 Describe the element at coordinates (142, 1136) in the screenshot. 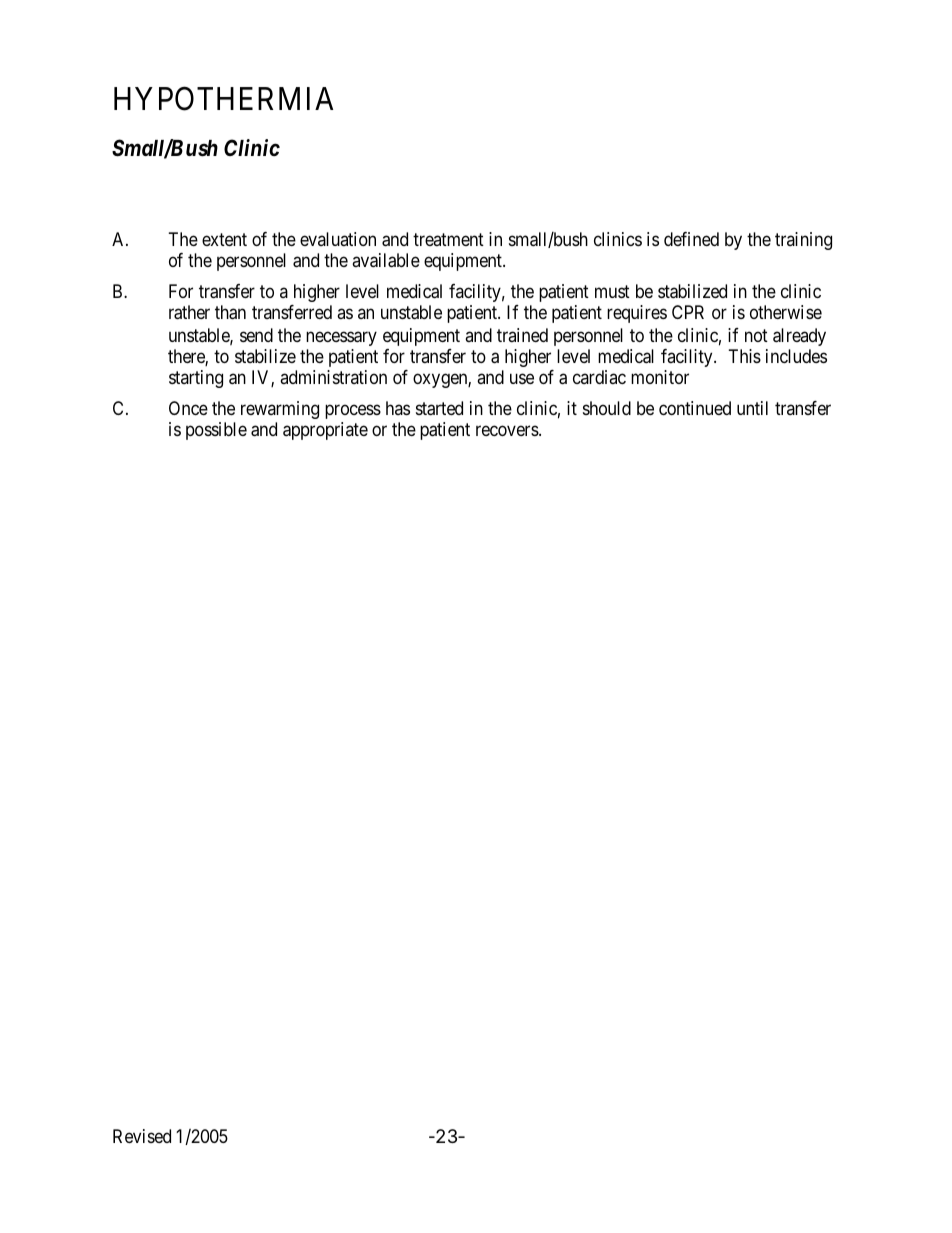

I see `Revised` at that location.
